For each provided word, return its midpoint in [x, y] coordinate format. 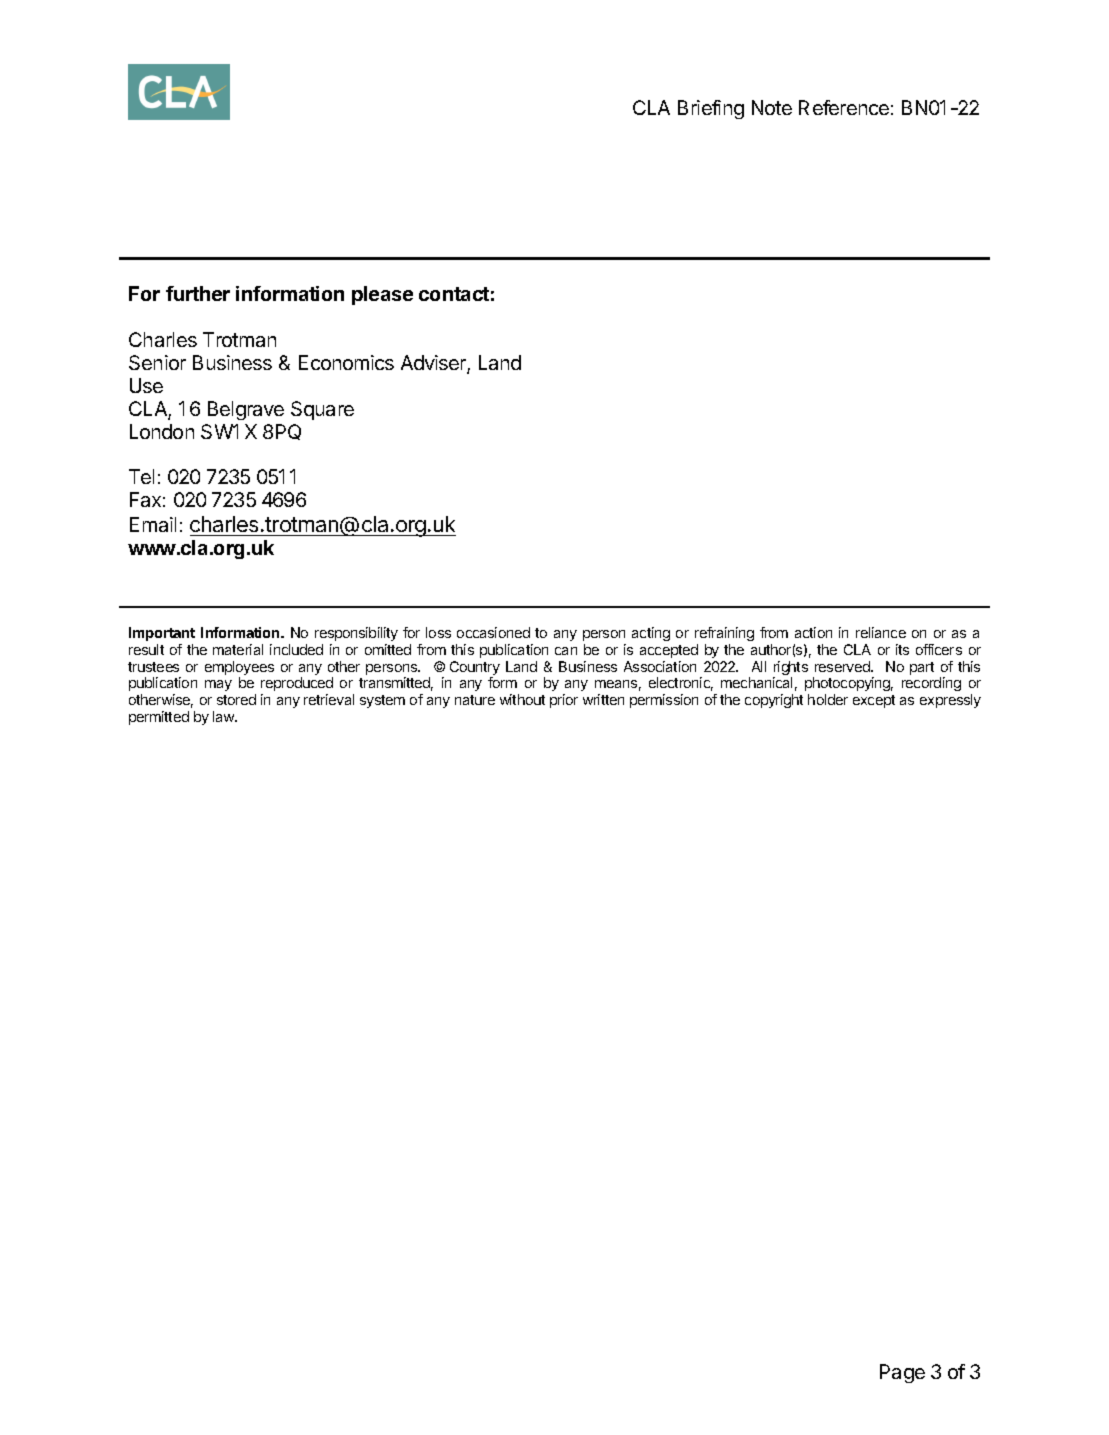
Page [902, 1373]
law [225, 716]
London [162, 431]
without [522, 699]
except [874, 701]
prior [564, 701]
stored [236, 699]
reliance [881, 632]
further [198, 293]
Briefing [711, 109]
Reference [844, 107]
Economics [346, 362]
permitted [159, 718]
